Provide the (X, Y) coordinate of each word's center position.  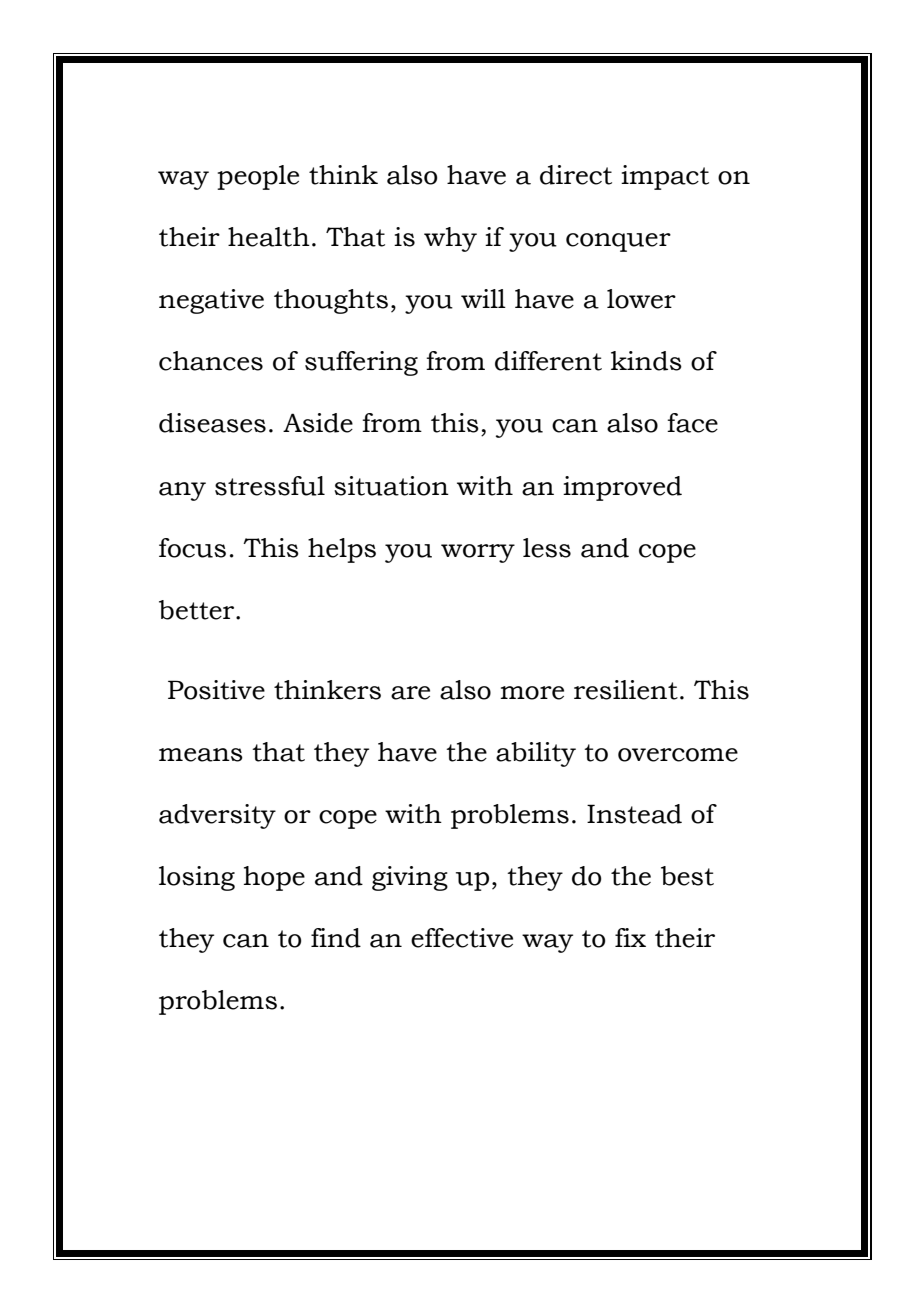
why (450, 239)
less (547, 548)
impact (665, 177)
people (258, 177)
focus (192, 548)
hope (274, 878)
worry (478, 553)
